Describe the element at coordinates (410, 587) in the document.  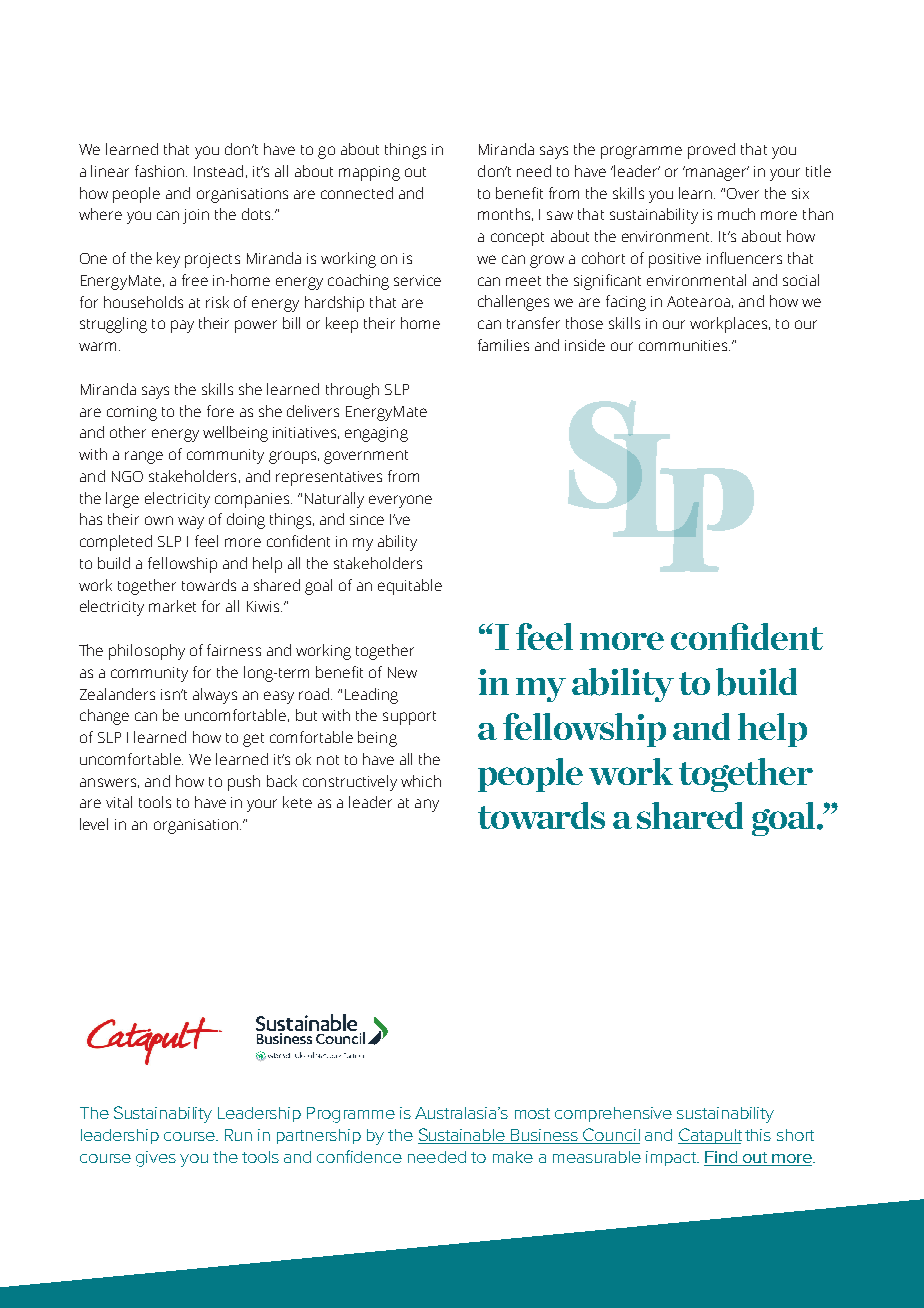
I see `equitable` at that location.
